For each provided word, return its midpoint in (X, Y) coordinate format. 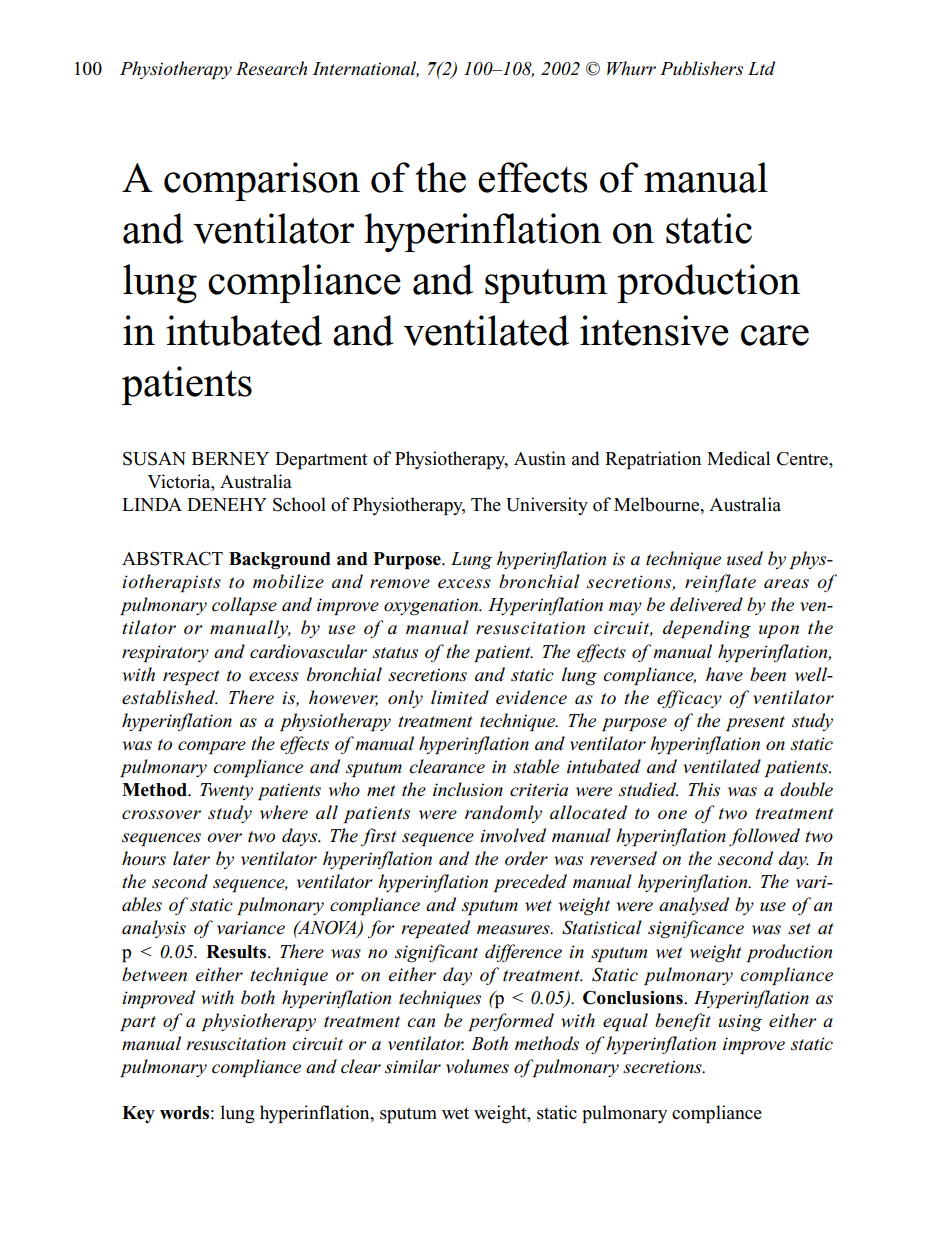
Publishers (701, 68)
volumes (477, 1066)
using (740, 1023)
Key (138, 1114)
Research (271, 68)
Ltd (761, 68)
